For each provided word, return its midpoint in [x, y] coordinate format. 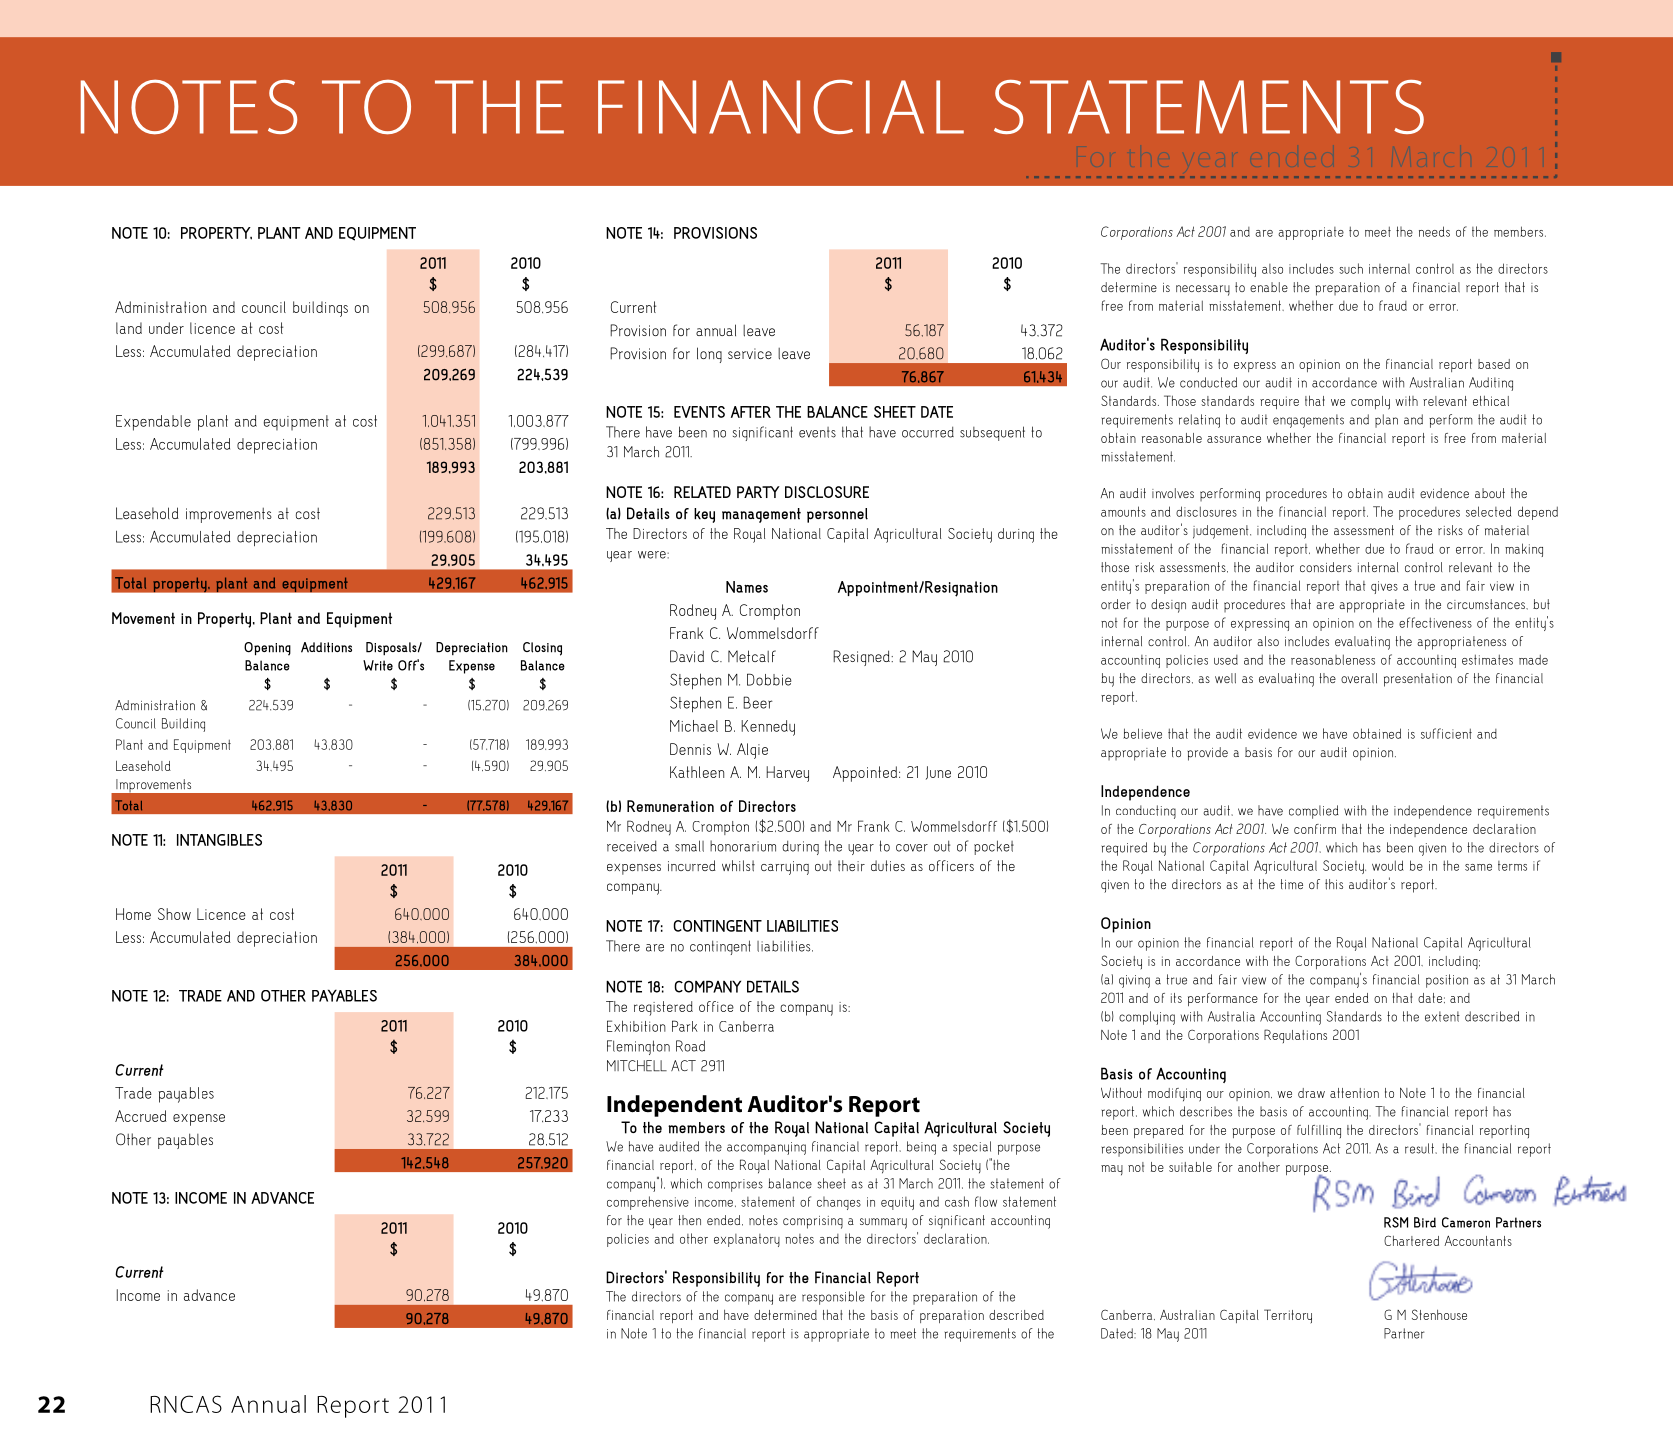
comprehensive [648, 1203]
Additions [326, 647]
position [1447, 981]
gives [1384, 587]
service [750, 353]
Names [747, 587]
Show [174, 914]
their [851, 866]
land [129, 328]
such [1351, 268]
